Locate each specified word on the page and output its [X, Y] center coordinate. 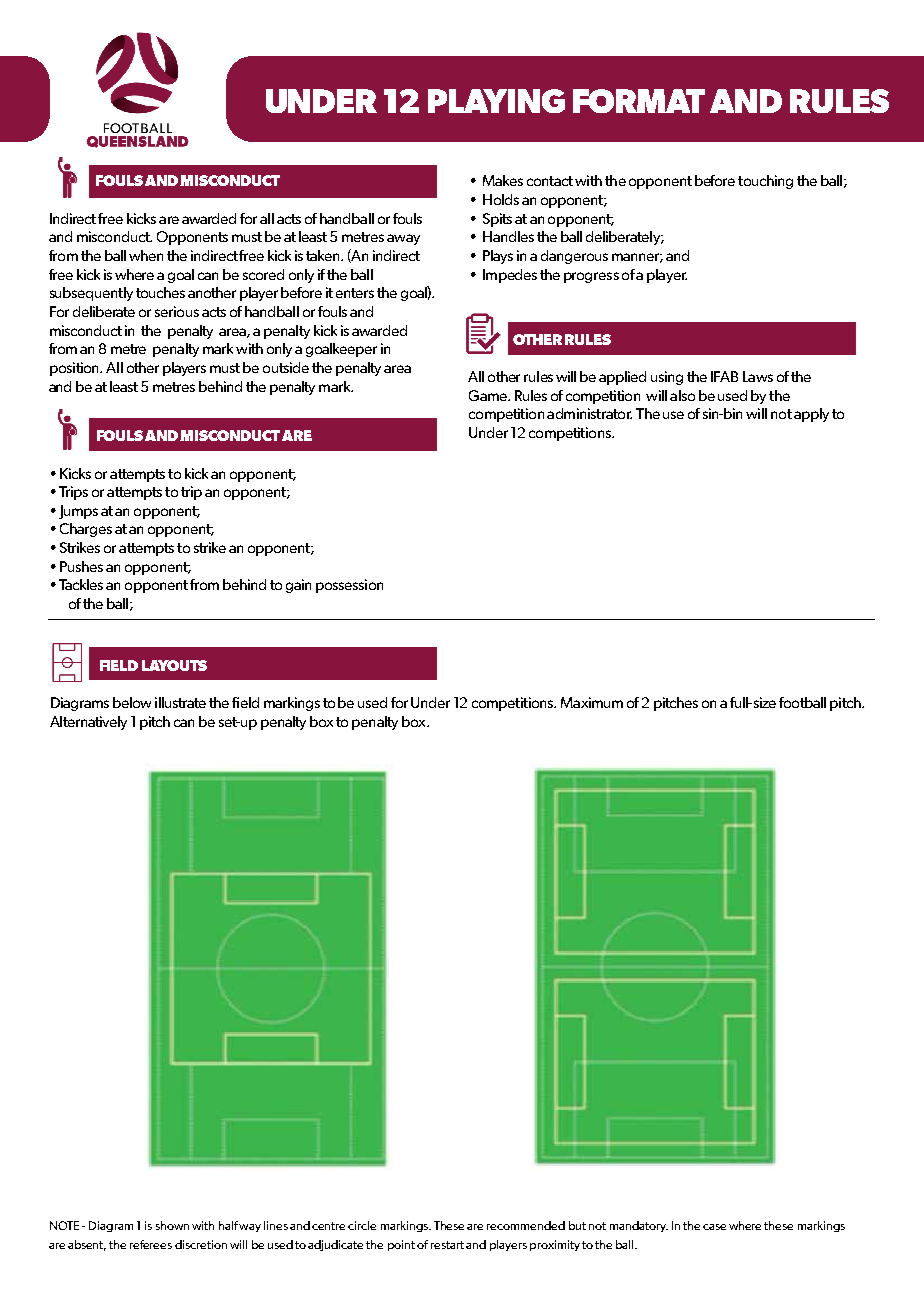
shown [172, 1225]
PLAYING [496, 101]
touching [765, 182]
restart [447, 1245]
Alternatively [88, 723]
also [682, 395]
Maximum [592, 702]
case [714, 1227]
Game [489, 395]
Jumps [78, 512]
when [146, 255]
